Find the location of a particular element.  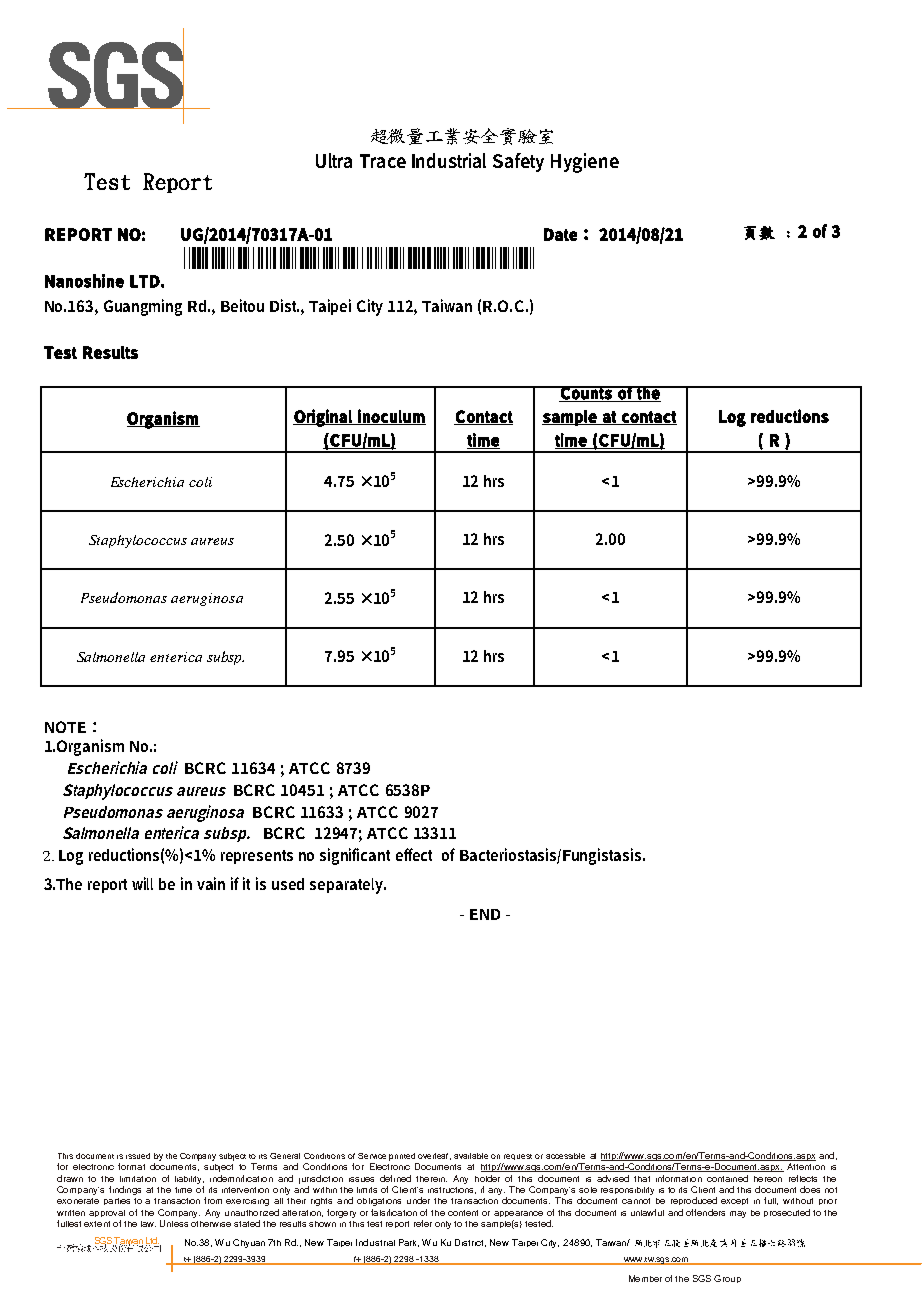

Ultra is located at coordinates (334, 160).
